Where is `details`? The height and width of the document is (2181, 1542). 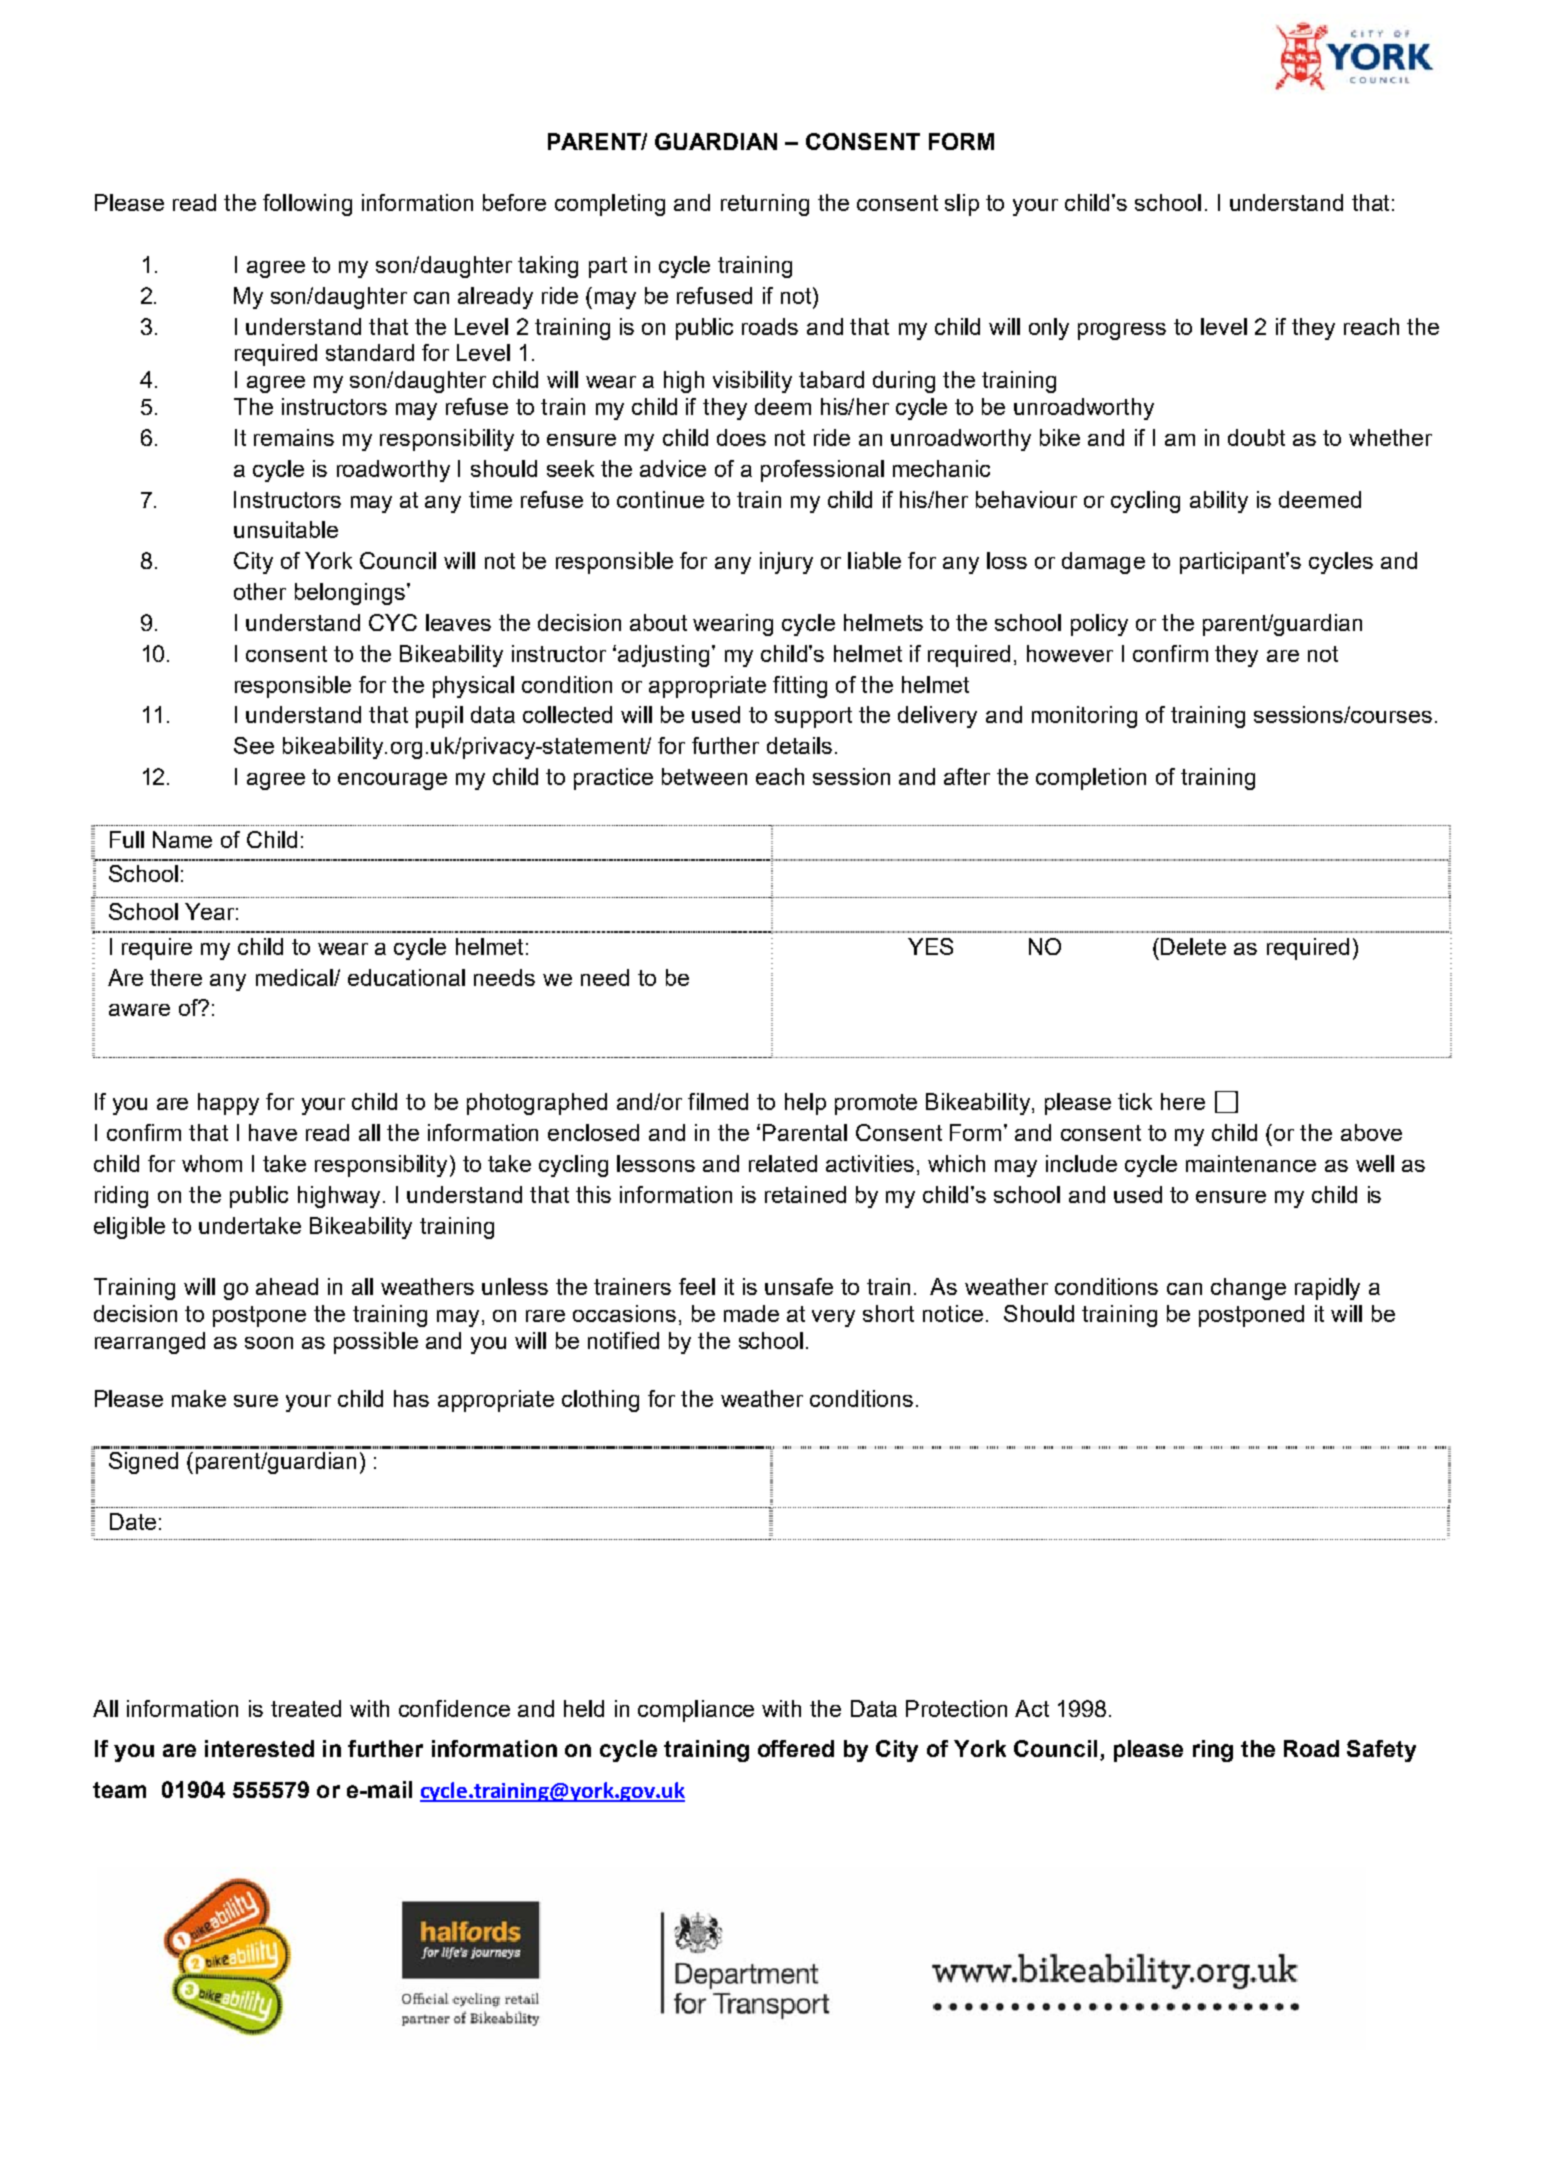 details is located at coordinates (799, 745).
